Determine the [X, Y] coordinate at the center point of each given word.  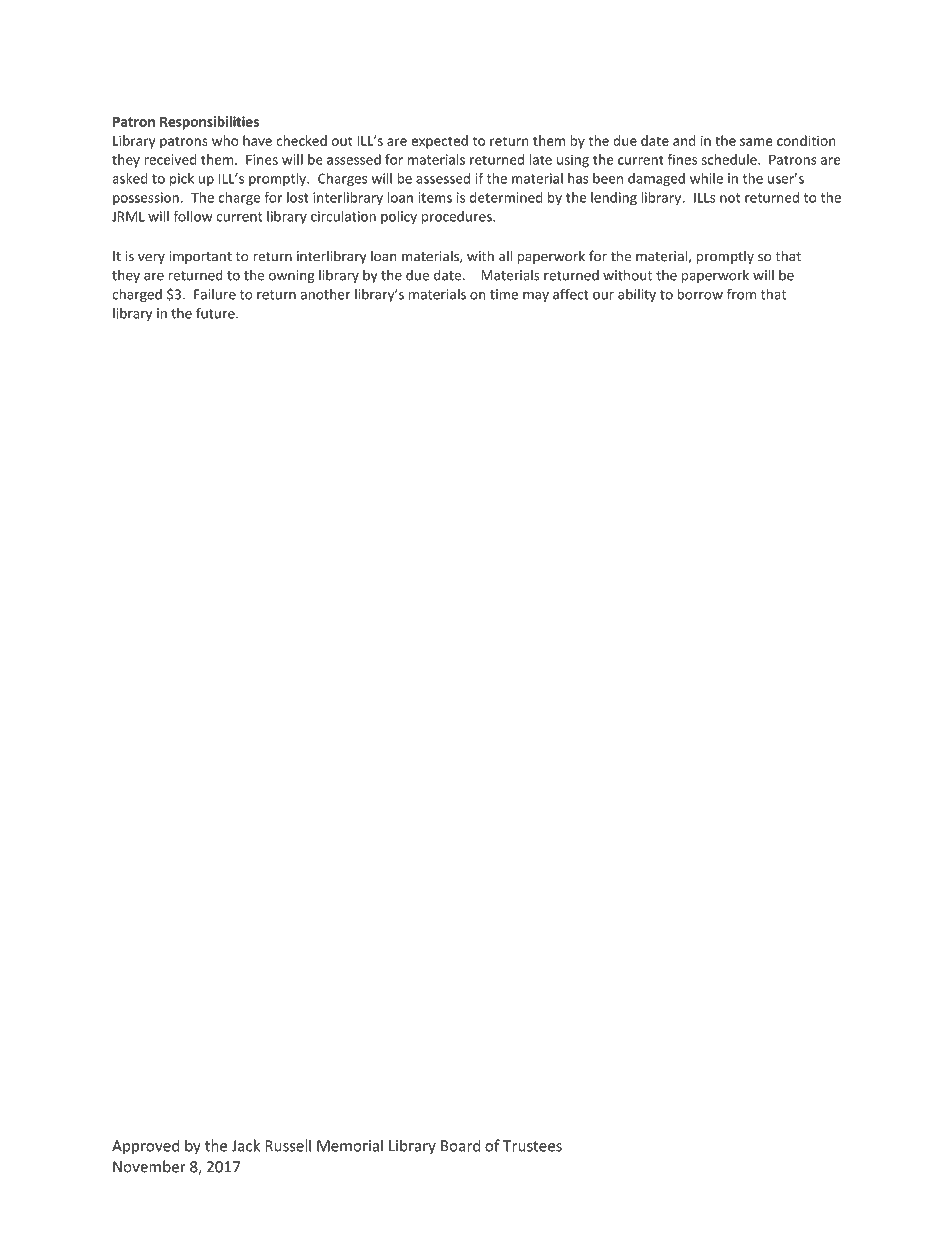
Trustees [532, 1146]
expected [440, 142]
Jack [246, 1145]
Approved [145, 1147]
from [741, 294]
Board [460, 1145]
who [225, 140]
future [216, 313]
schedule [730, 159]
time [504, 294]
